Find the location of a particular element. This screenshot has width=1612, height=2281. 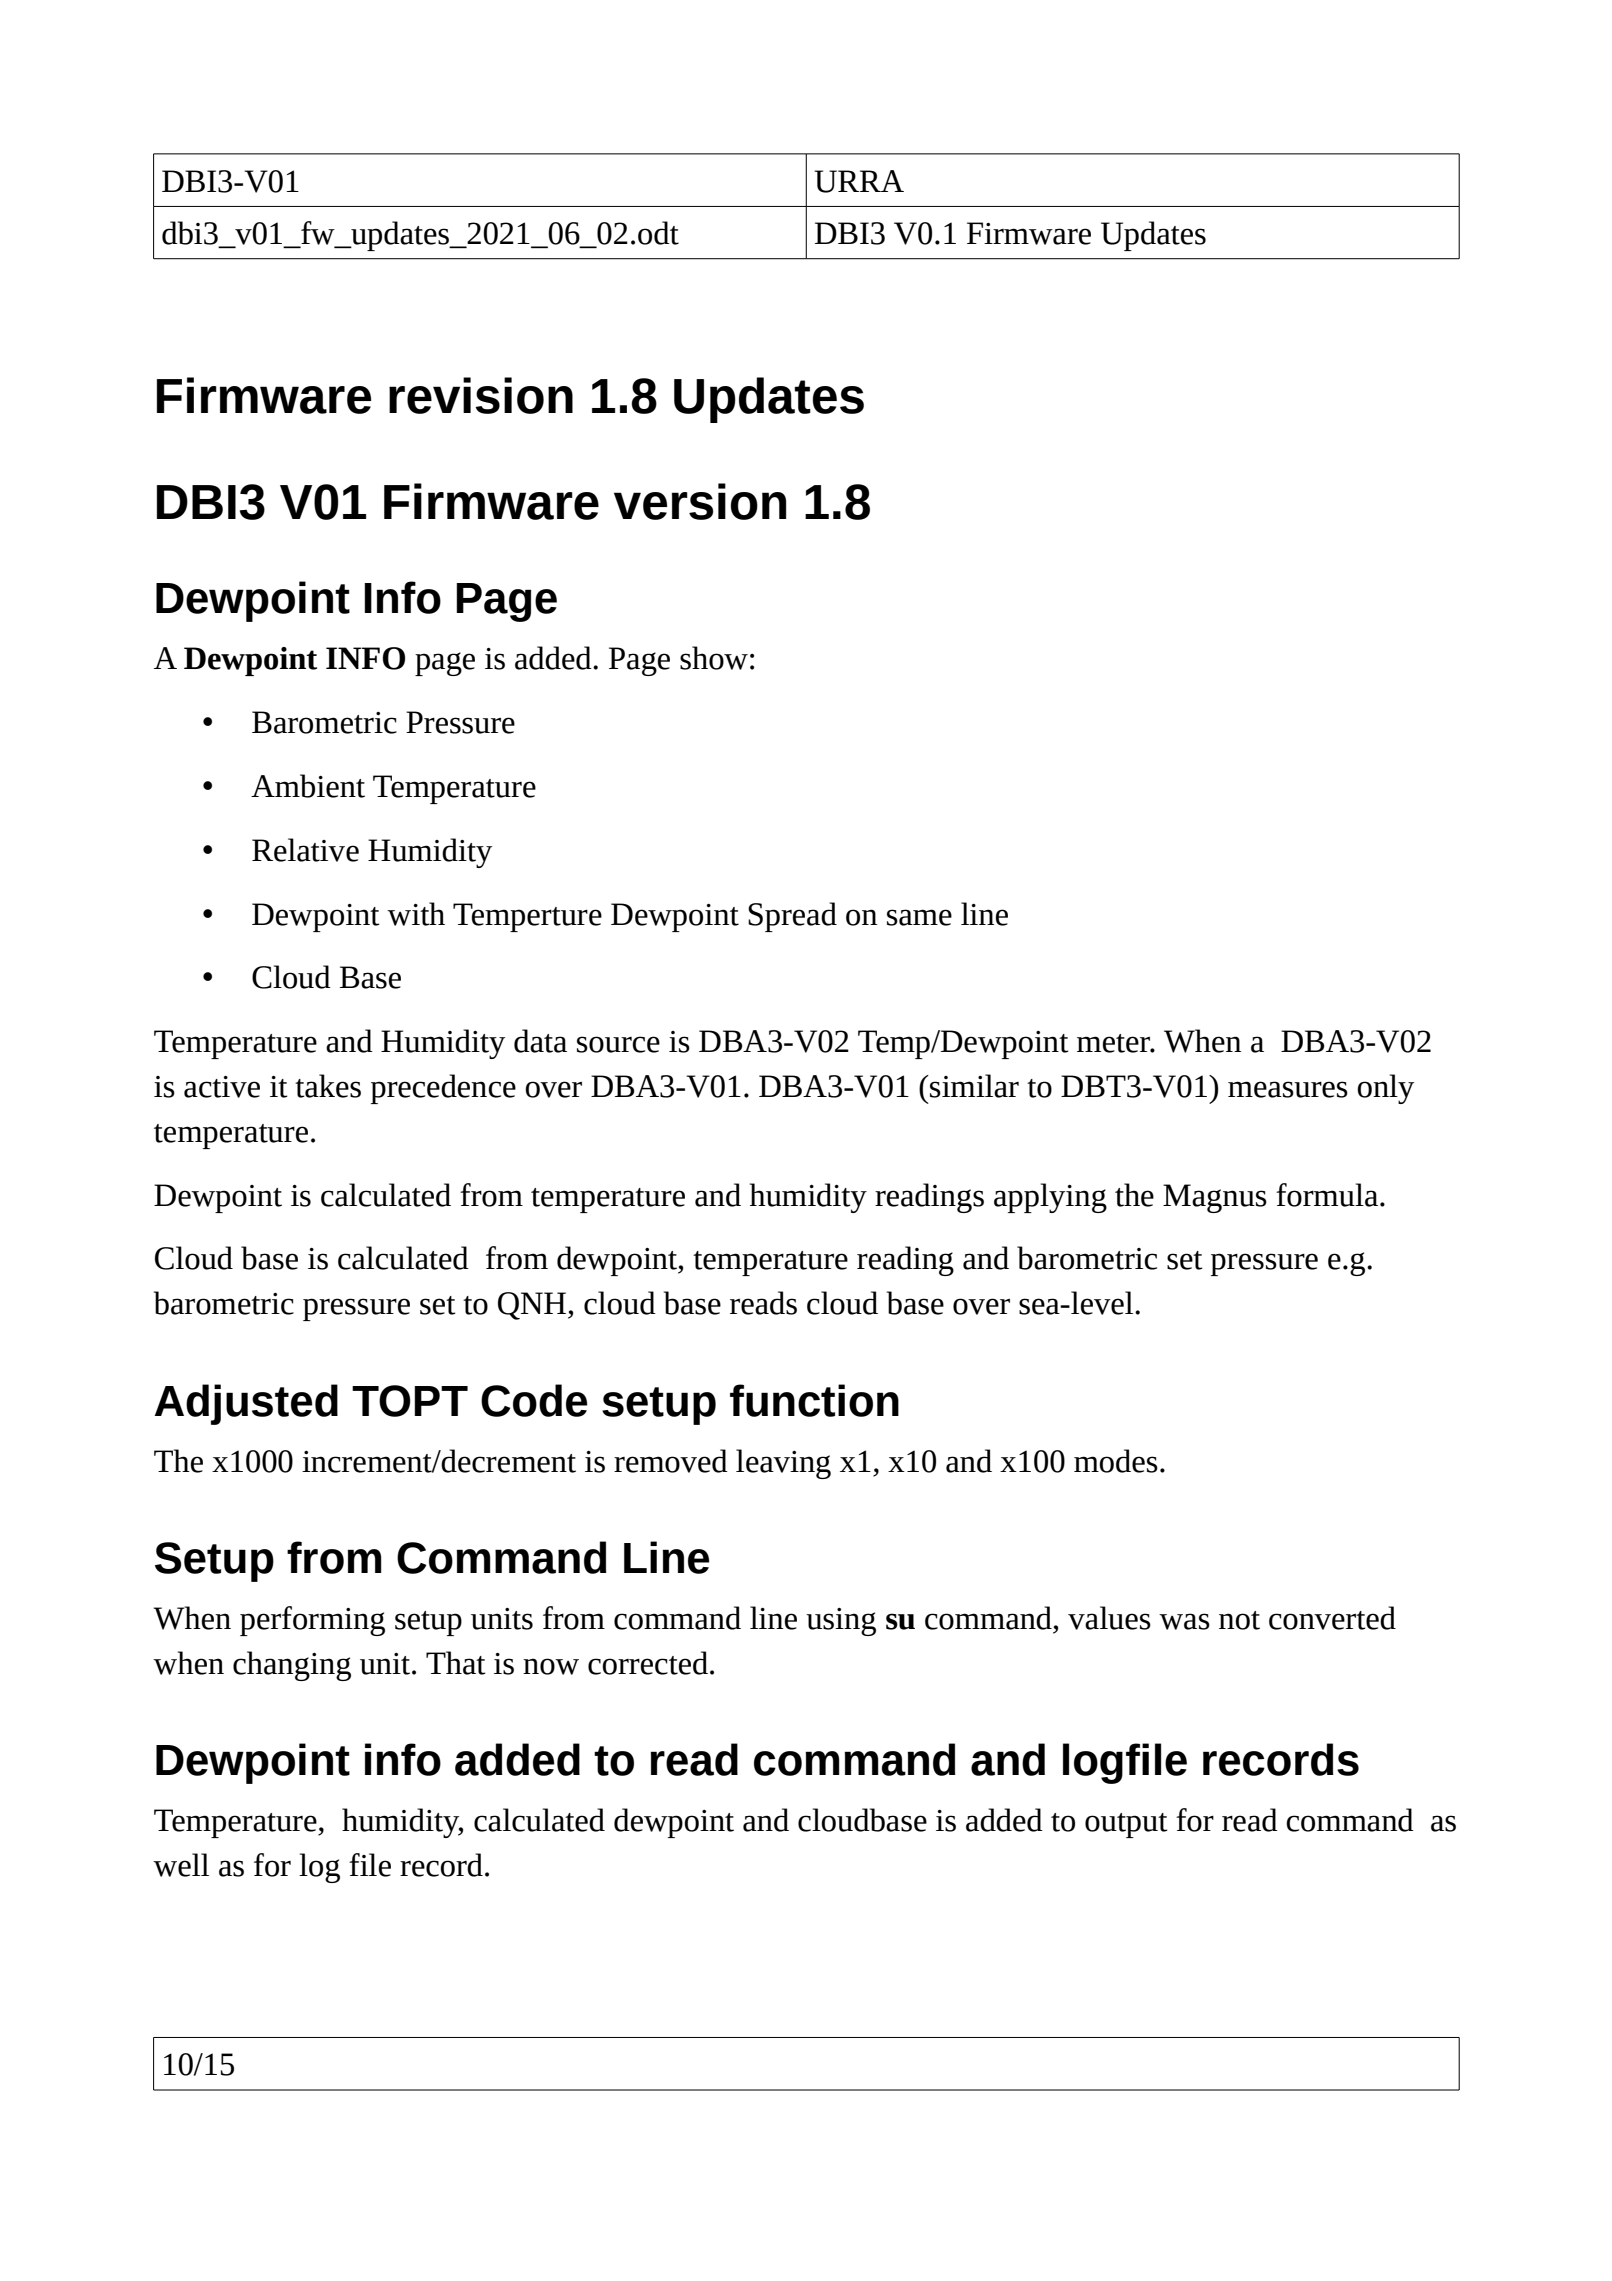

URRA is located at coordinates (859, 181).
